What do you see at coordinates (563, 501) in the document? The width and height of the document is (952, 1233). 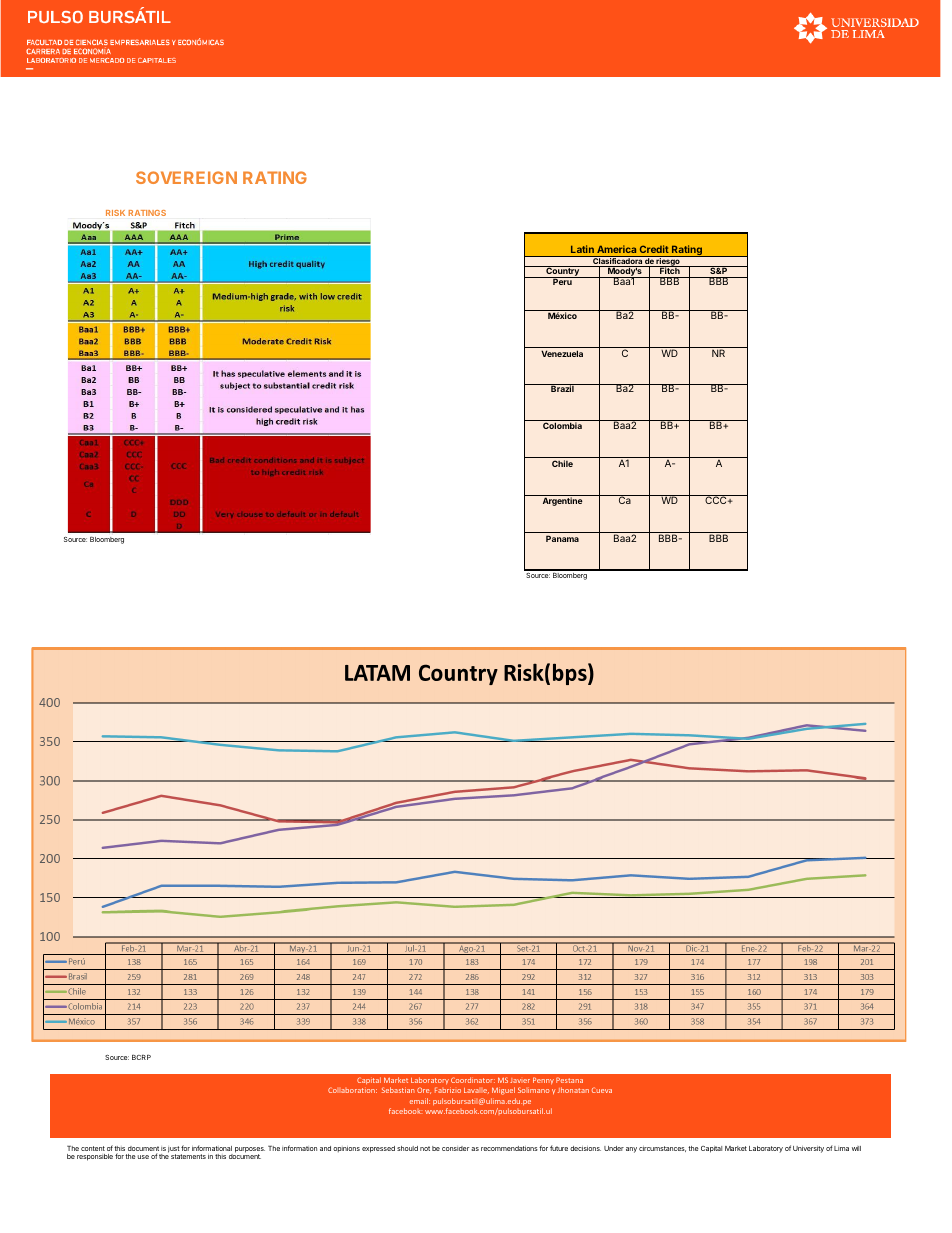 I see `Argentine` at bounding box center [563, 501].
